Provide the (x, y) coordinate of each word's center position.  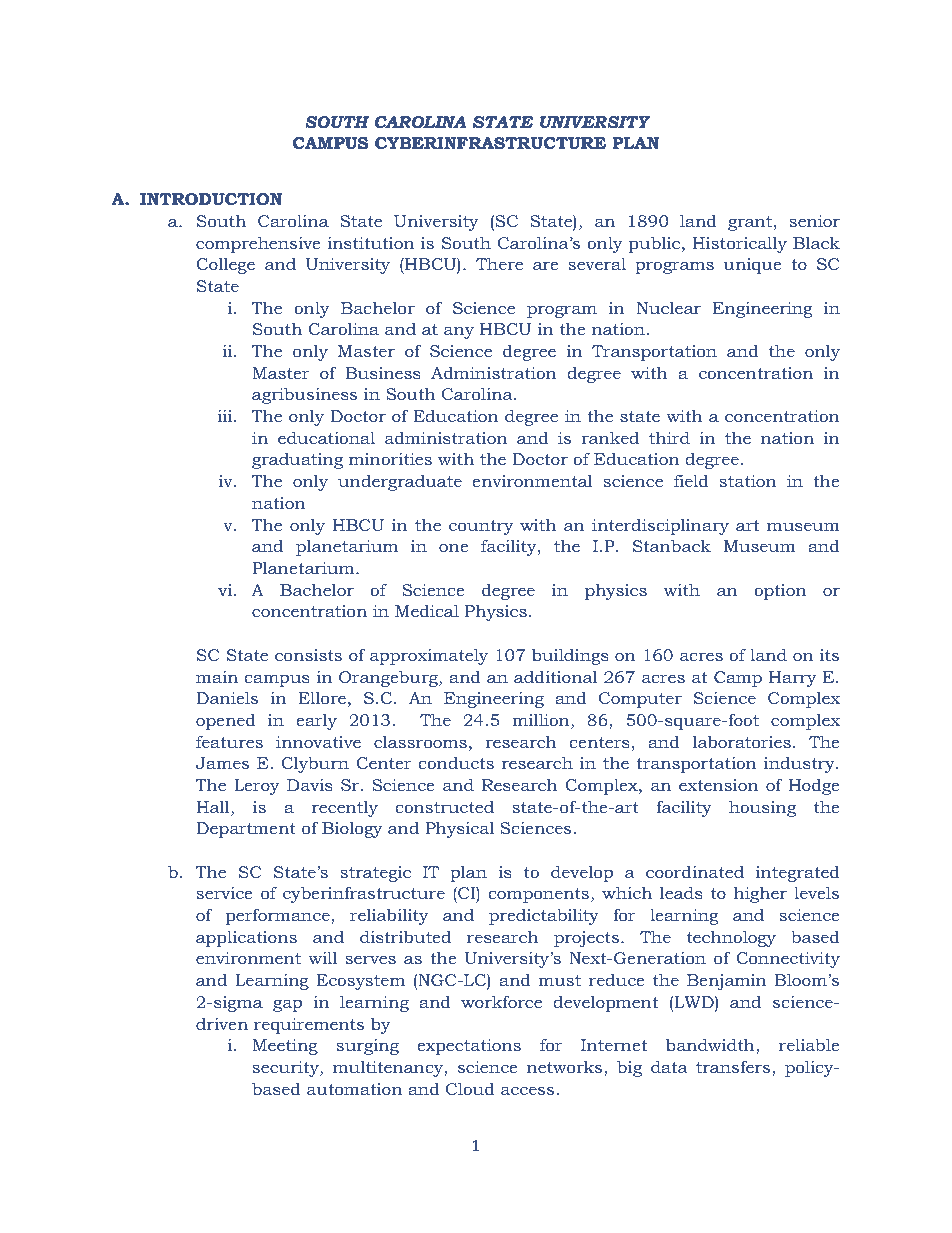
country (481, 527)
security (286, 1069)
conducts (456, 763)
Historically (739, 245)
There (499, 263)
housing (762, 808)
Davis (310, 785)
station (748, 481)
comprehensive (258, 244)
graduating (297, 461)
